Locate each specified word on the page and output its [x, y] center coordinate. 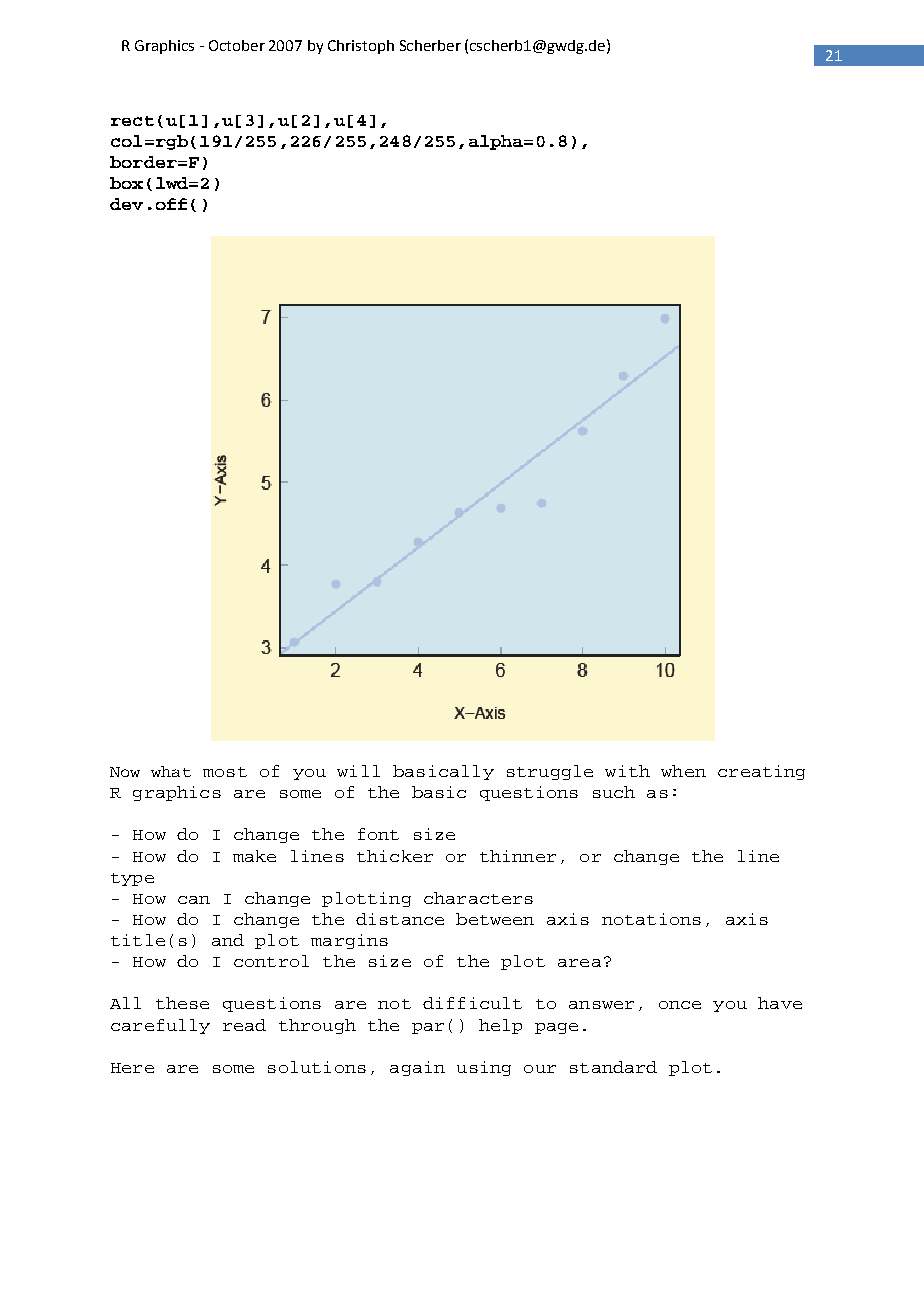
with [627, 771]
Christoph [361, 47]
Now [125, 772]
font [378, 834]
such [614, 792]
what [171, 771]
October [237, 45]
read [244, 1025]
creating [761, 772]
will [358, 771]
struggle [550, 772]
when [683, 771]
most [225, 772]
